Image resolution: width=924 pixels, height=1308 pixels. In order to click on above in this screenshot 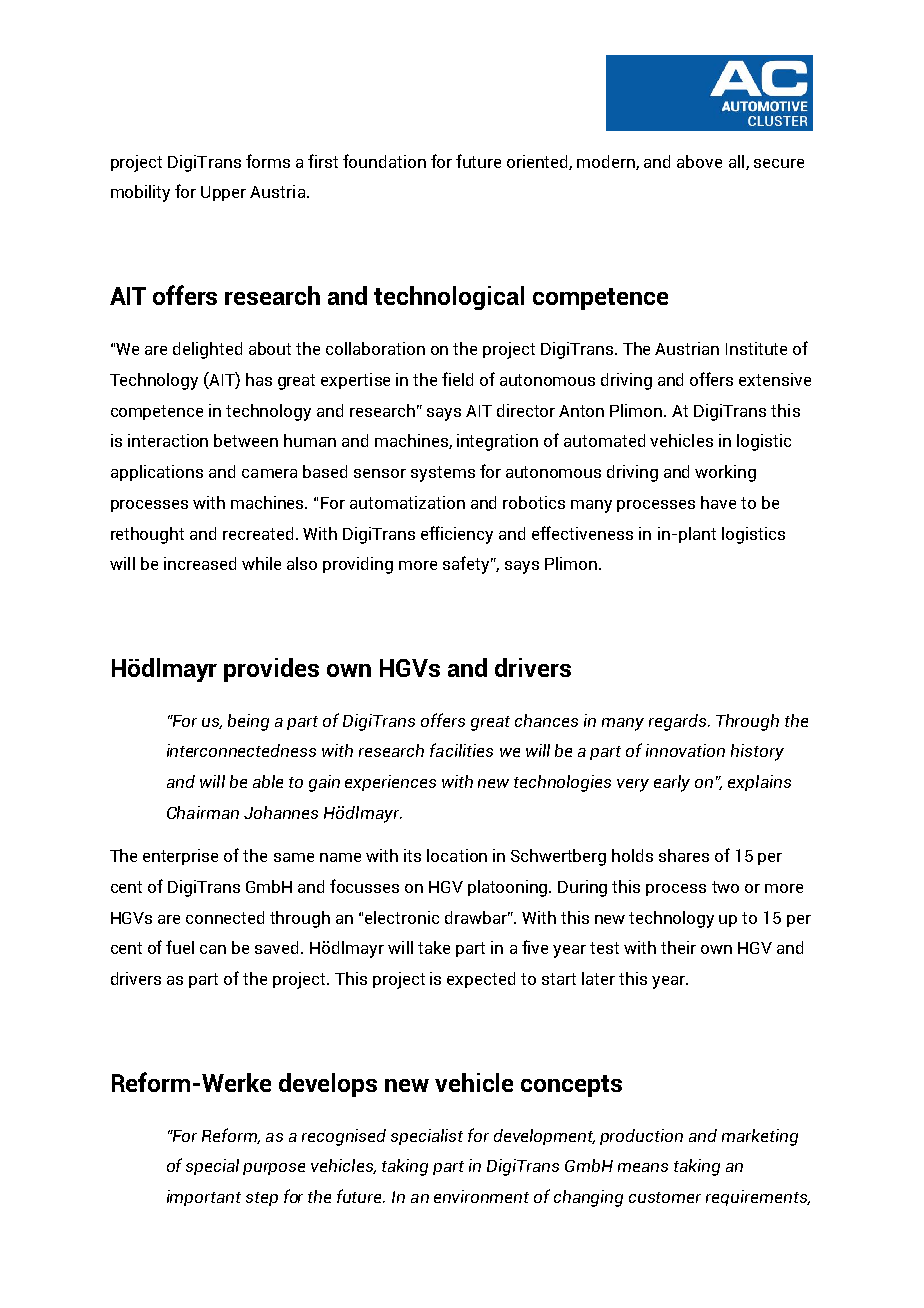, I will do `click(699, 161)`.
